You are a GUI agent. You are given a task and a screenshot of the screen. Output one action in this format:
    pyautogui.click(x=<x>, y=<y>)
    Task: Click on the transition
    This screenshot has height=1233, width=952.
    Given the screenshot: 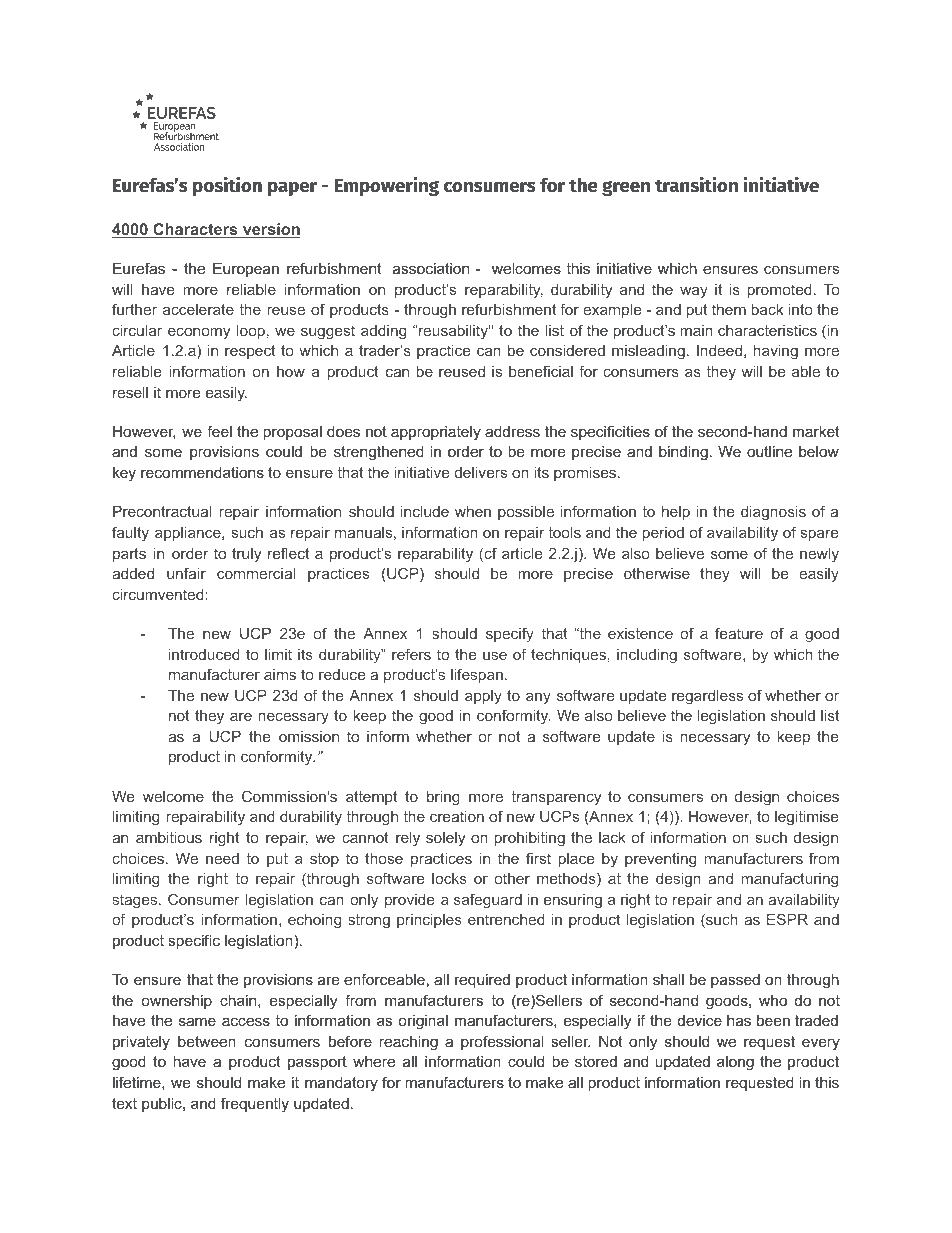 What is the action you would take?
    pyautogui.click(x=696, y=185)
